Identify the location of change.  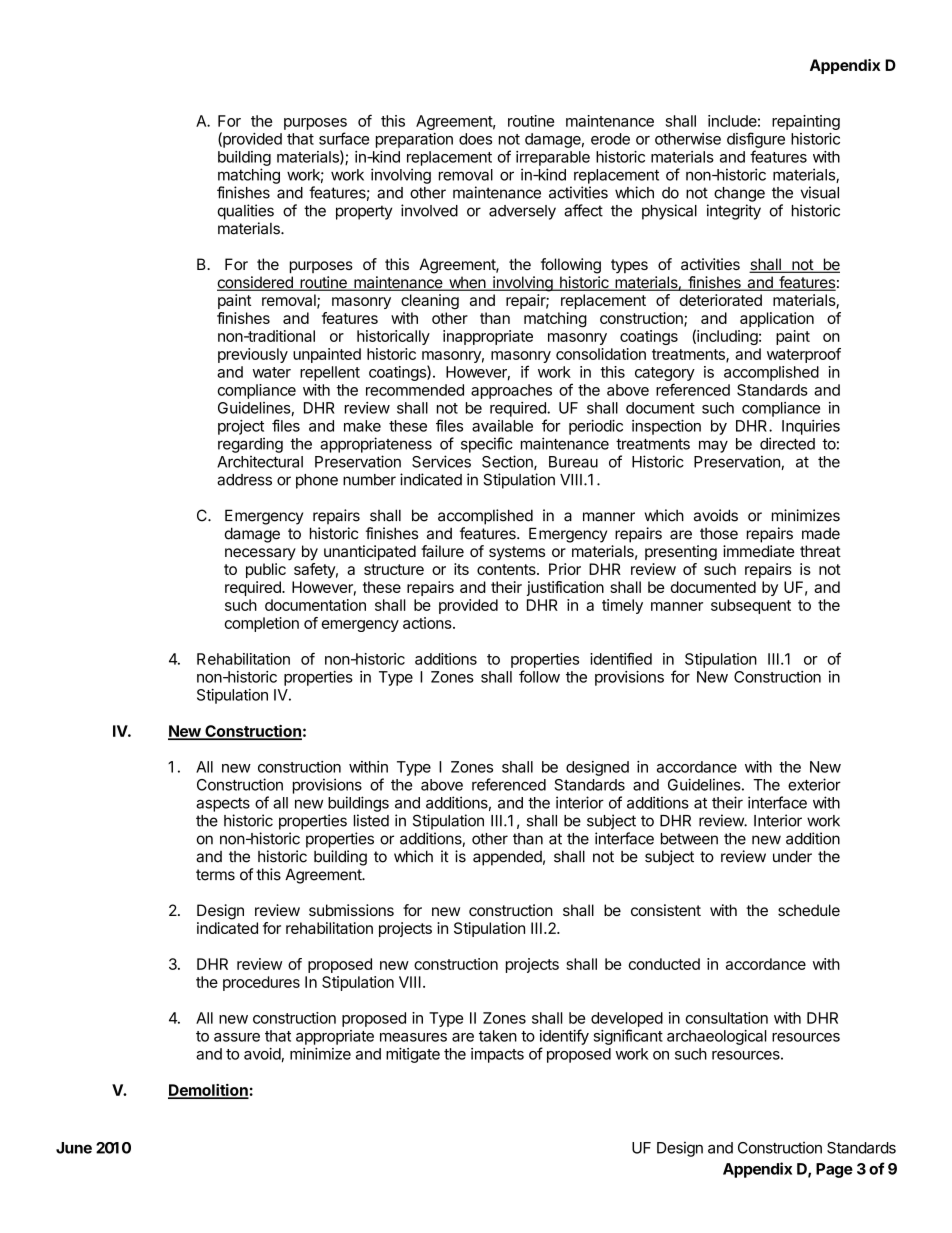
(739, 194).
